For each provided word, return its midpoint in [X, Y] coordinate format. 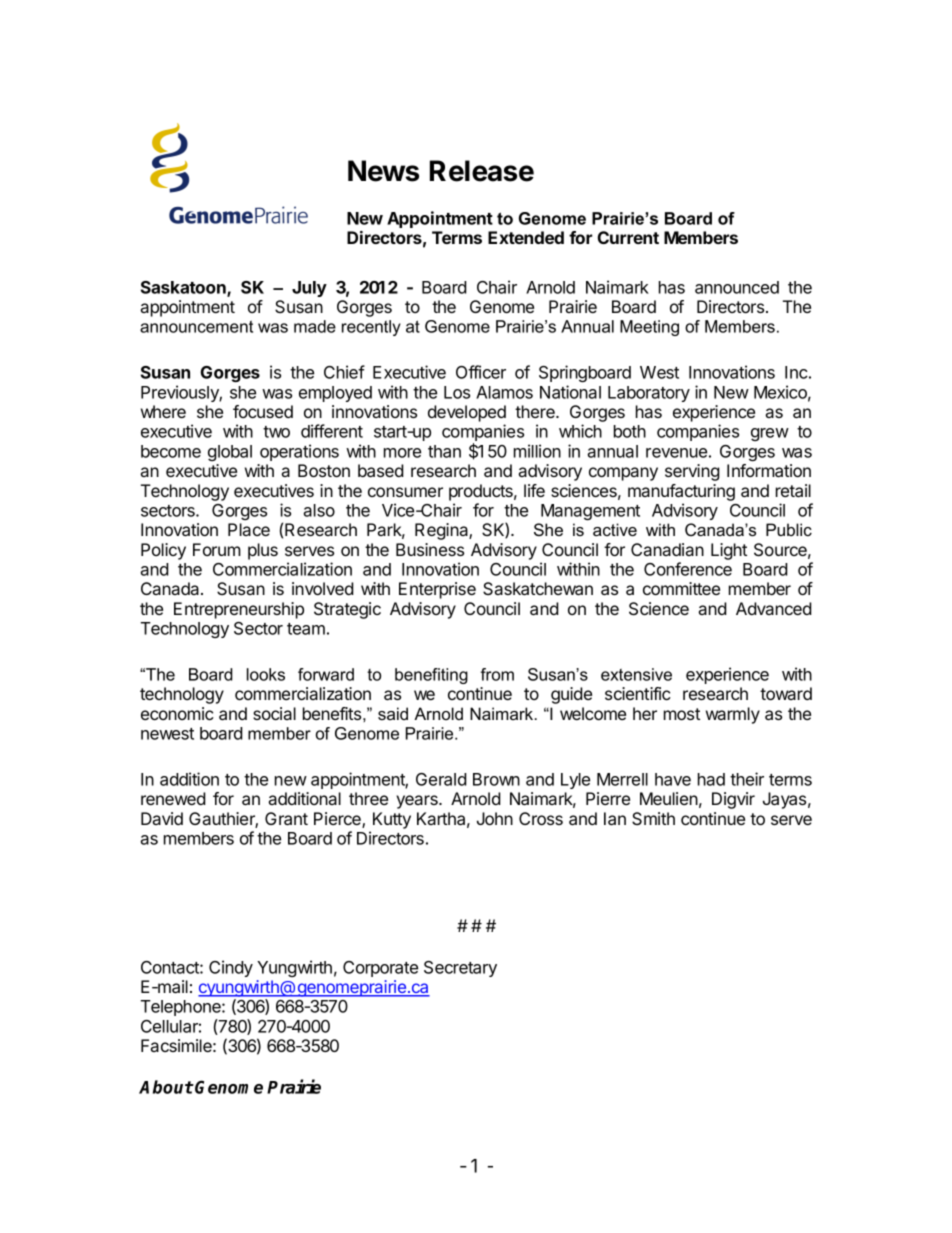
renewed [173, 798]
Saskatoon [184, 288]
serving [692, 472]
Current [628, 237]
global [230, 453]
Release [482, 171]
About [166, 1087]
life [534, 490]
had [711, 779]
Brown [496, 779]
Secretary [460, 969]
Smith [653, 818]
